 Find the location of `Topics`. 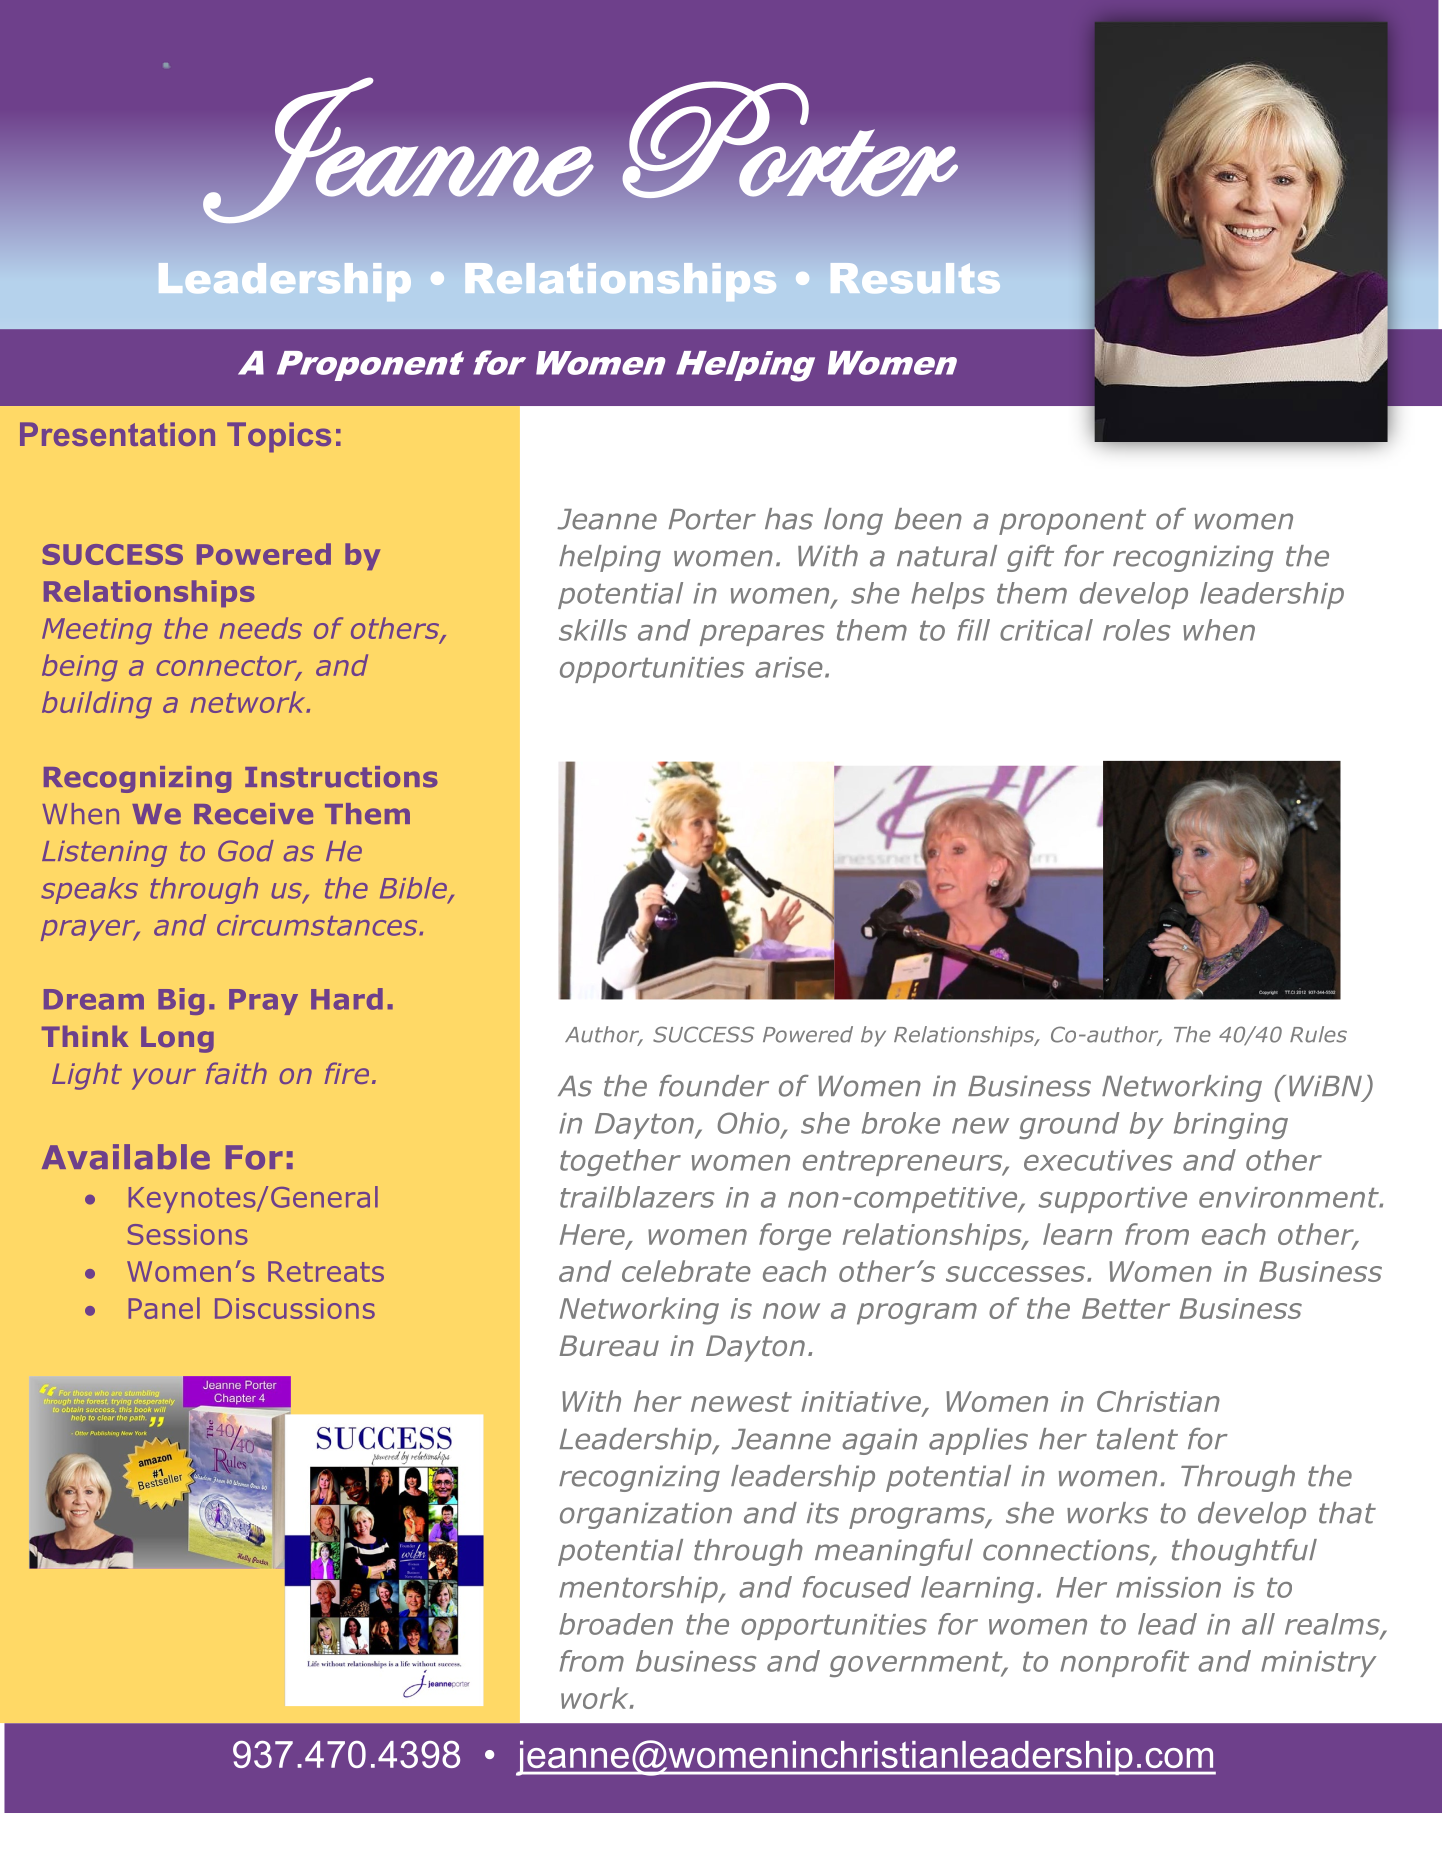

Topics is located at coordinates (279, 437).
